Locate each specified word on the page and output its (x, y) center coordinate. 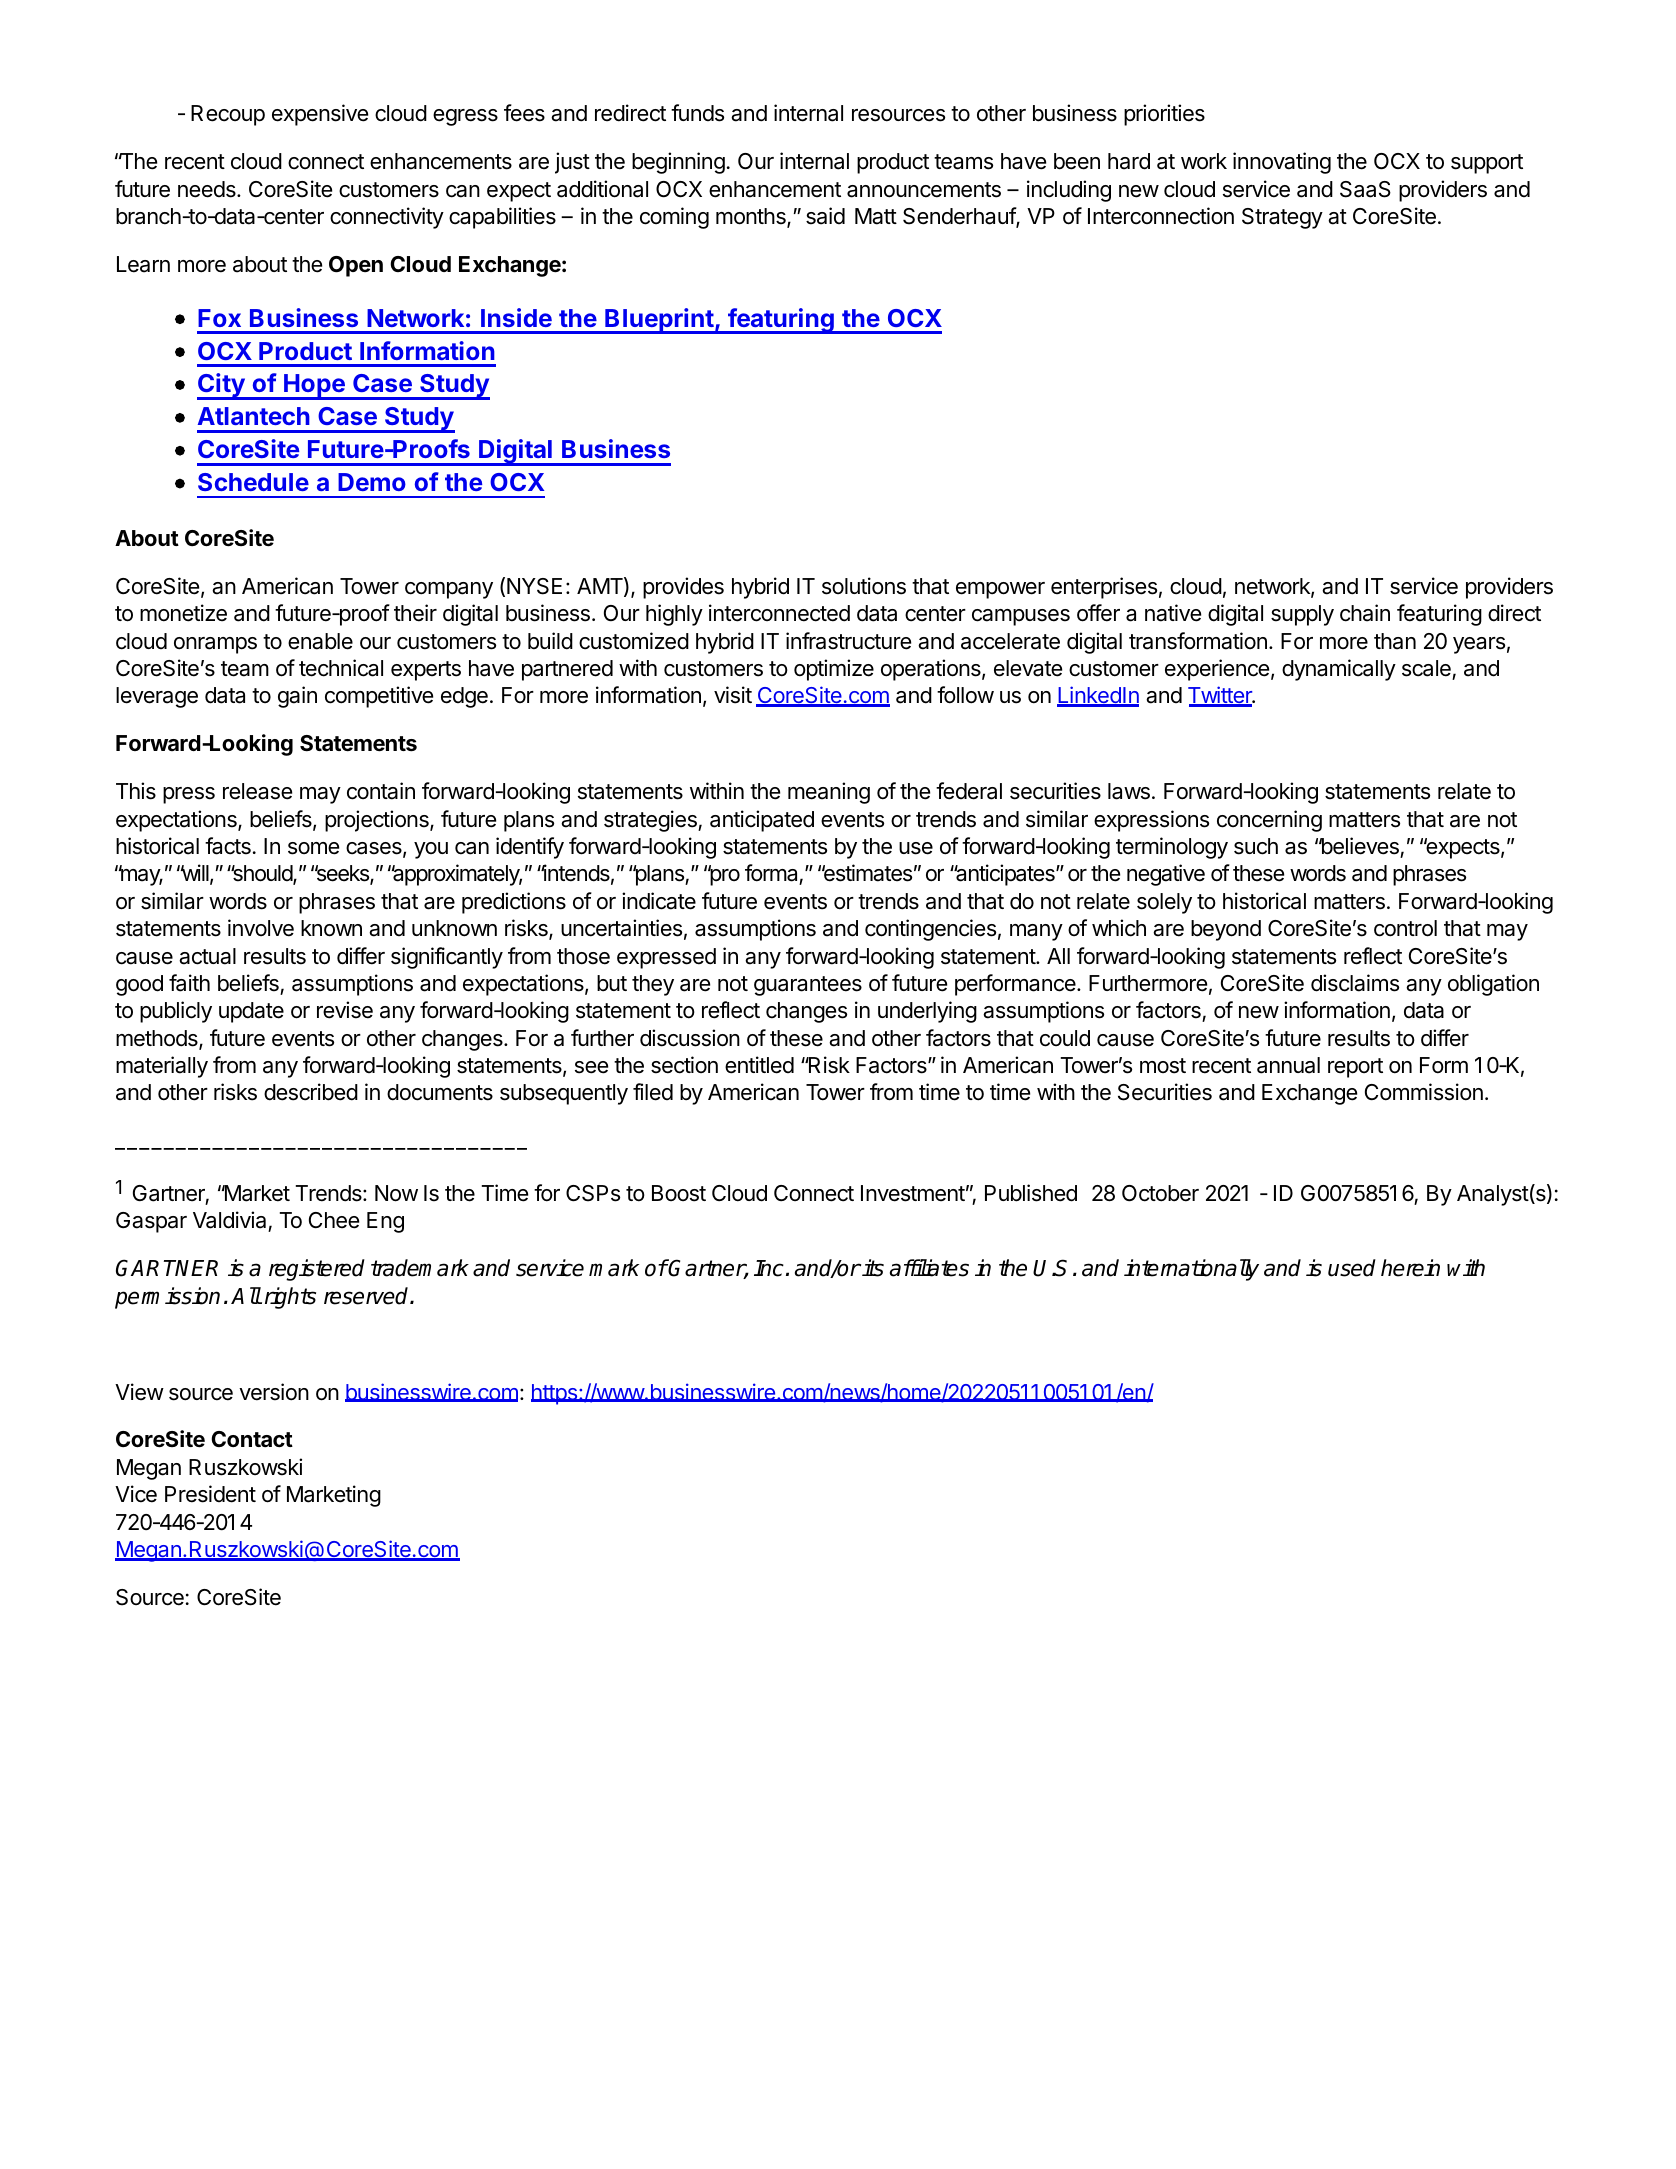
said (825, 216)
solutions (864, 586)
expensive (320, 115)
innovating (1282, 163)
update (251, 1012)
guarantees (808, 986)
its (873, 1268)
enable (320, 641)
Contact (252, 1439)
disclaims (1355, 983)
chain (1365, 613)
